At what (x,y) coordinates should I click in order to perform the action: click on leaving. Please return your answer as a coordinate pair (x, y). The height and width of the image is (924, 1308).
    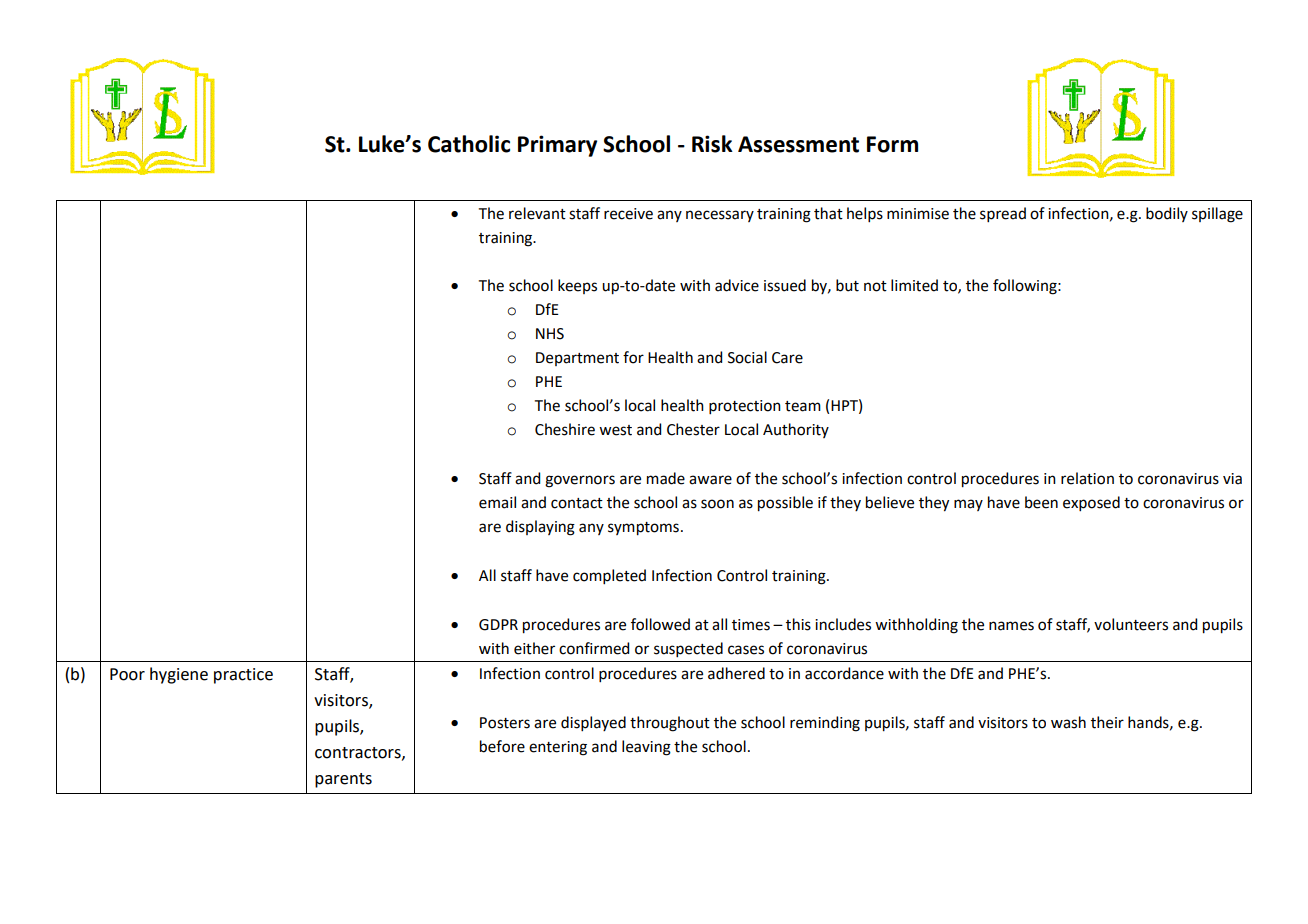
    Looking at the image, I should click on (646, 748).
